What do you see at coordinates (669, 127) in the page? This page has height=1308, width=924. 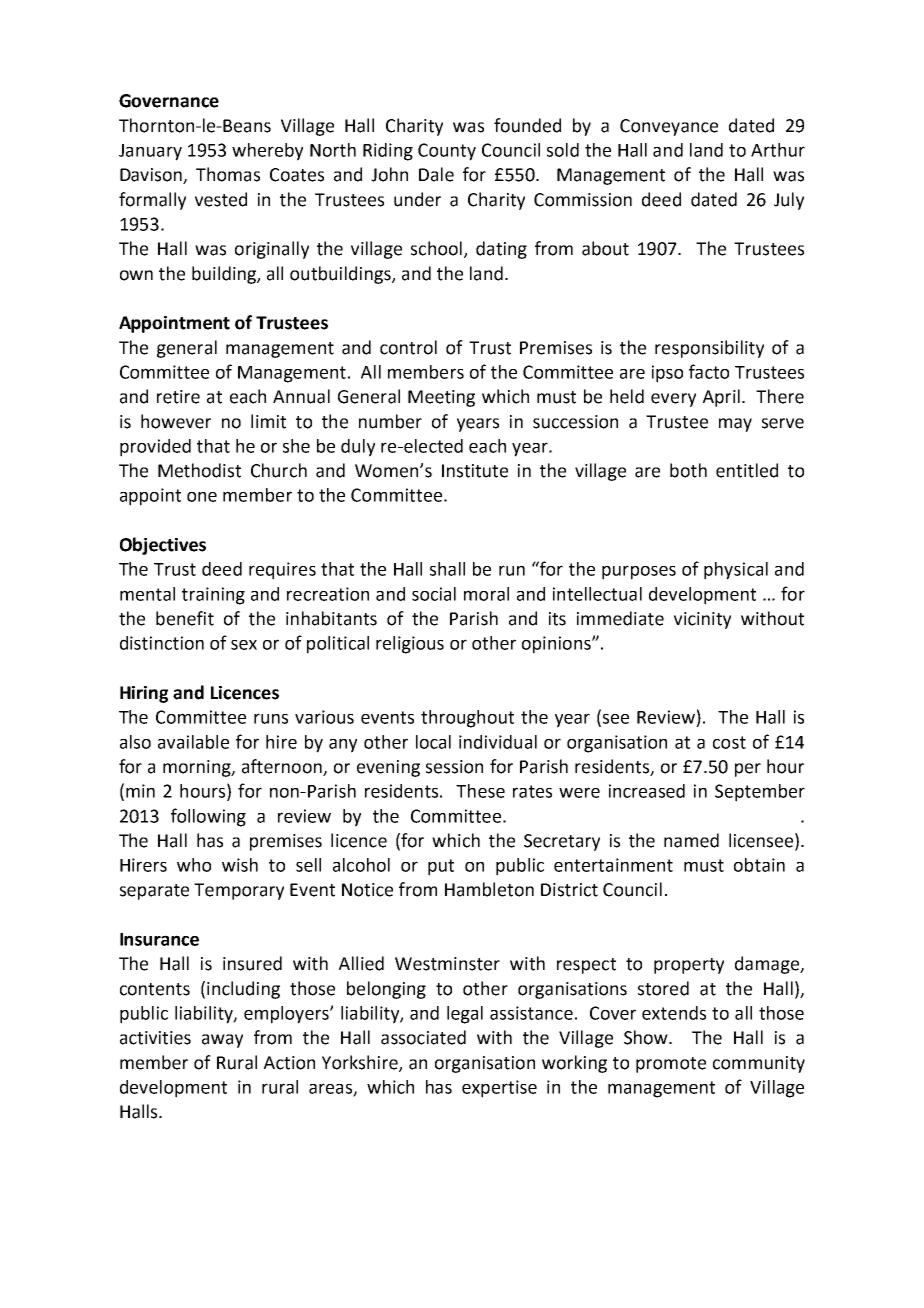 I see `Conveyance` at bounding box center [669, 127].
